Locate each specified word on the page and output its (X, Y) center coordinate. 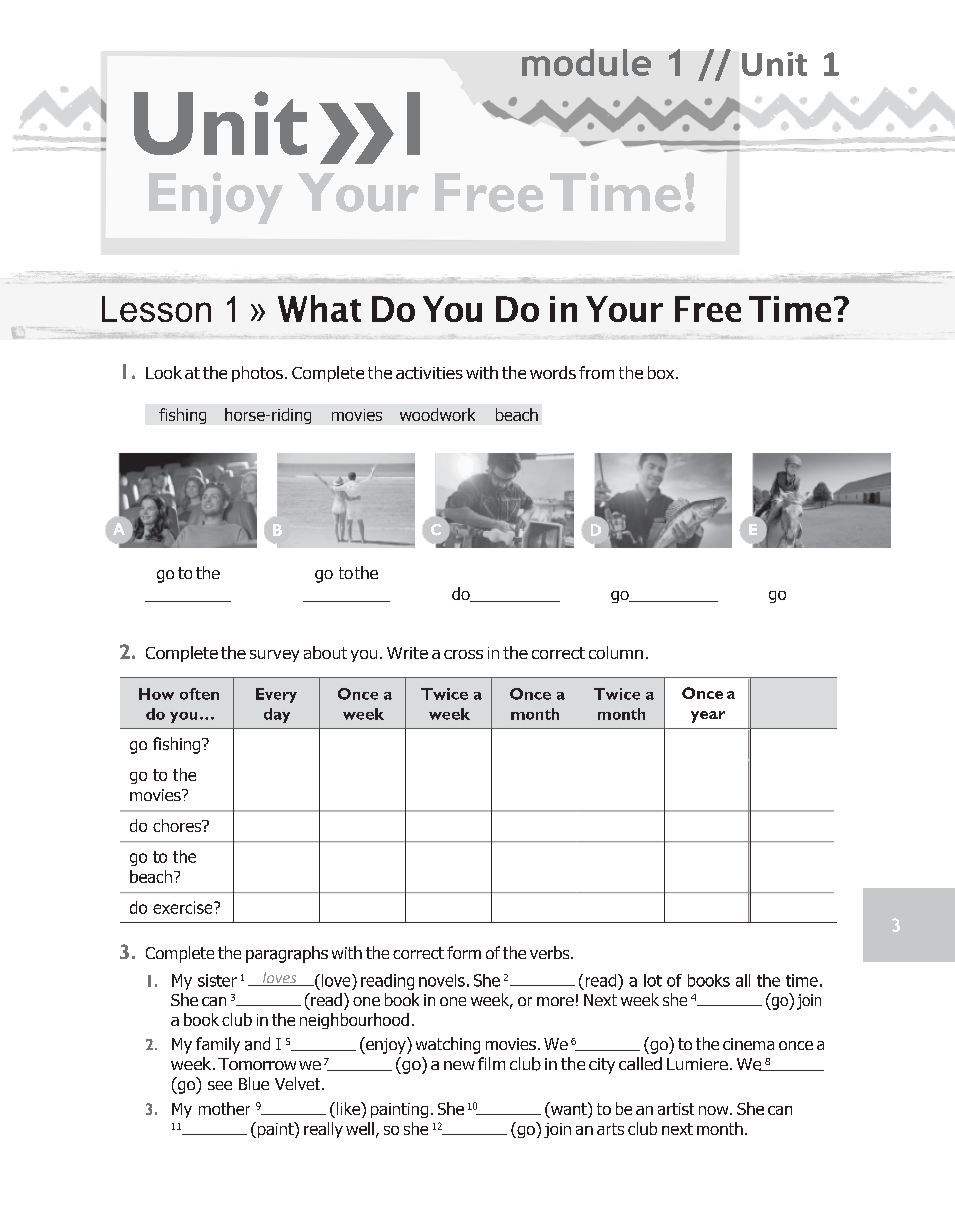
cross (463, 654)
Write (407, 653)
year (708, 717)
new (459, 1065)
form (464, 952)
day (277, 715)
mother (224, 1108)
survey (274, 656)
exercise (184, 907)
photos (257, 374)
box (662, 372)
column (616, 652)
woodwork (437, 414)
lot (653, 980)
